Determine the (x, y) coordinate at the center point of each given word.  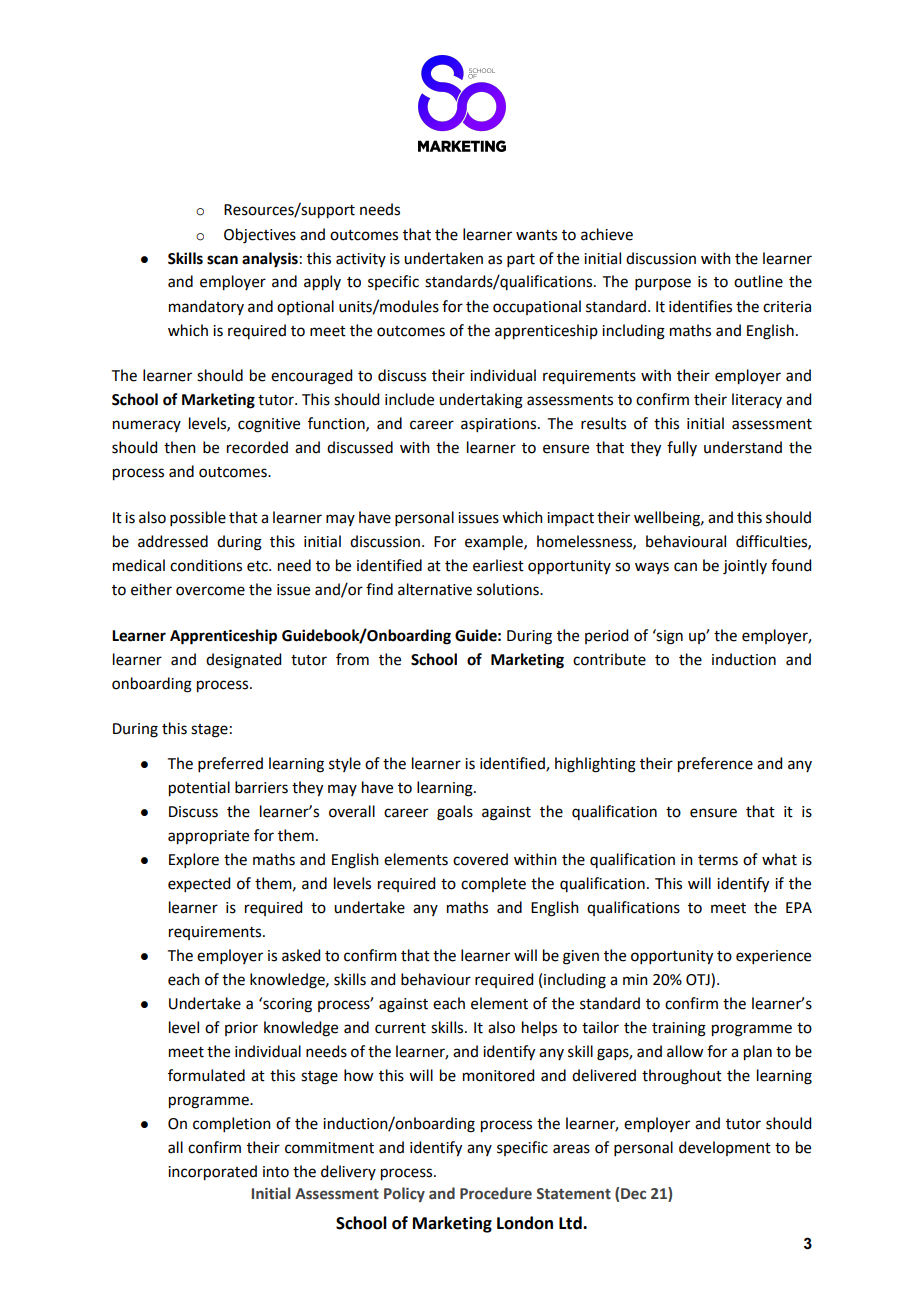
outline (758, 281)
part (521, 260)
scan (222, 260)
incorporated (212, 1173)
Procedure (496, 1193)
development (725, 1148)
